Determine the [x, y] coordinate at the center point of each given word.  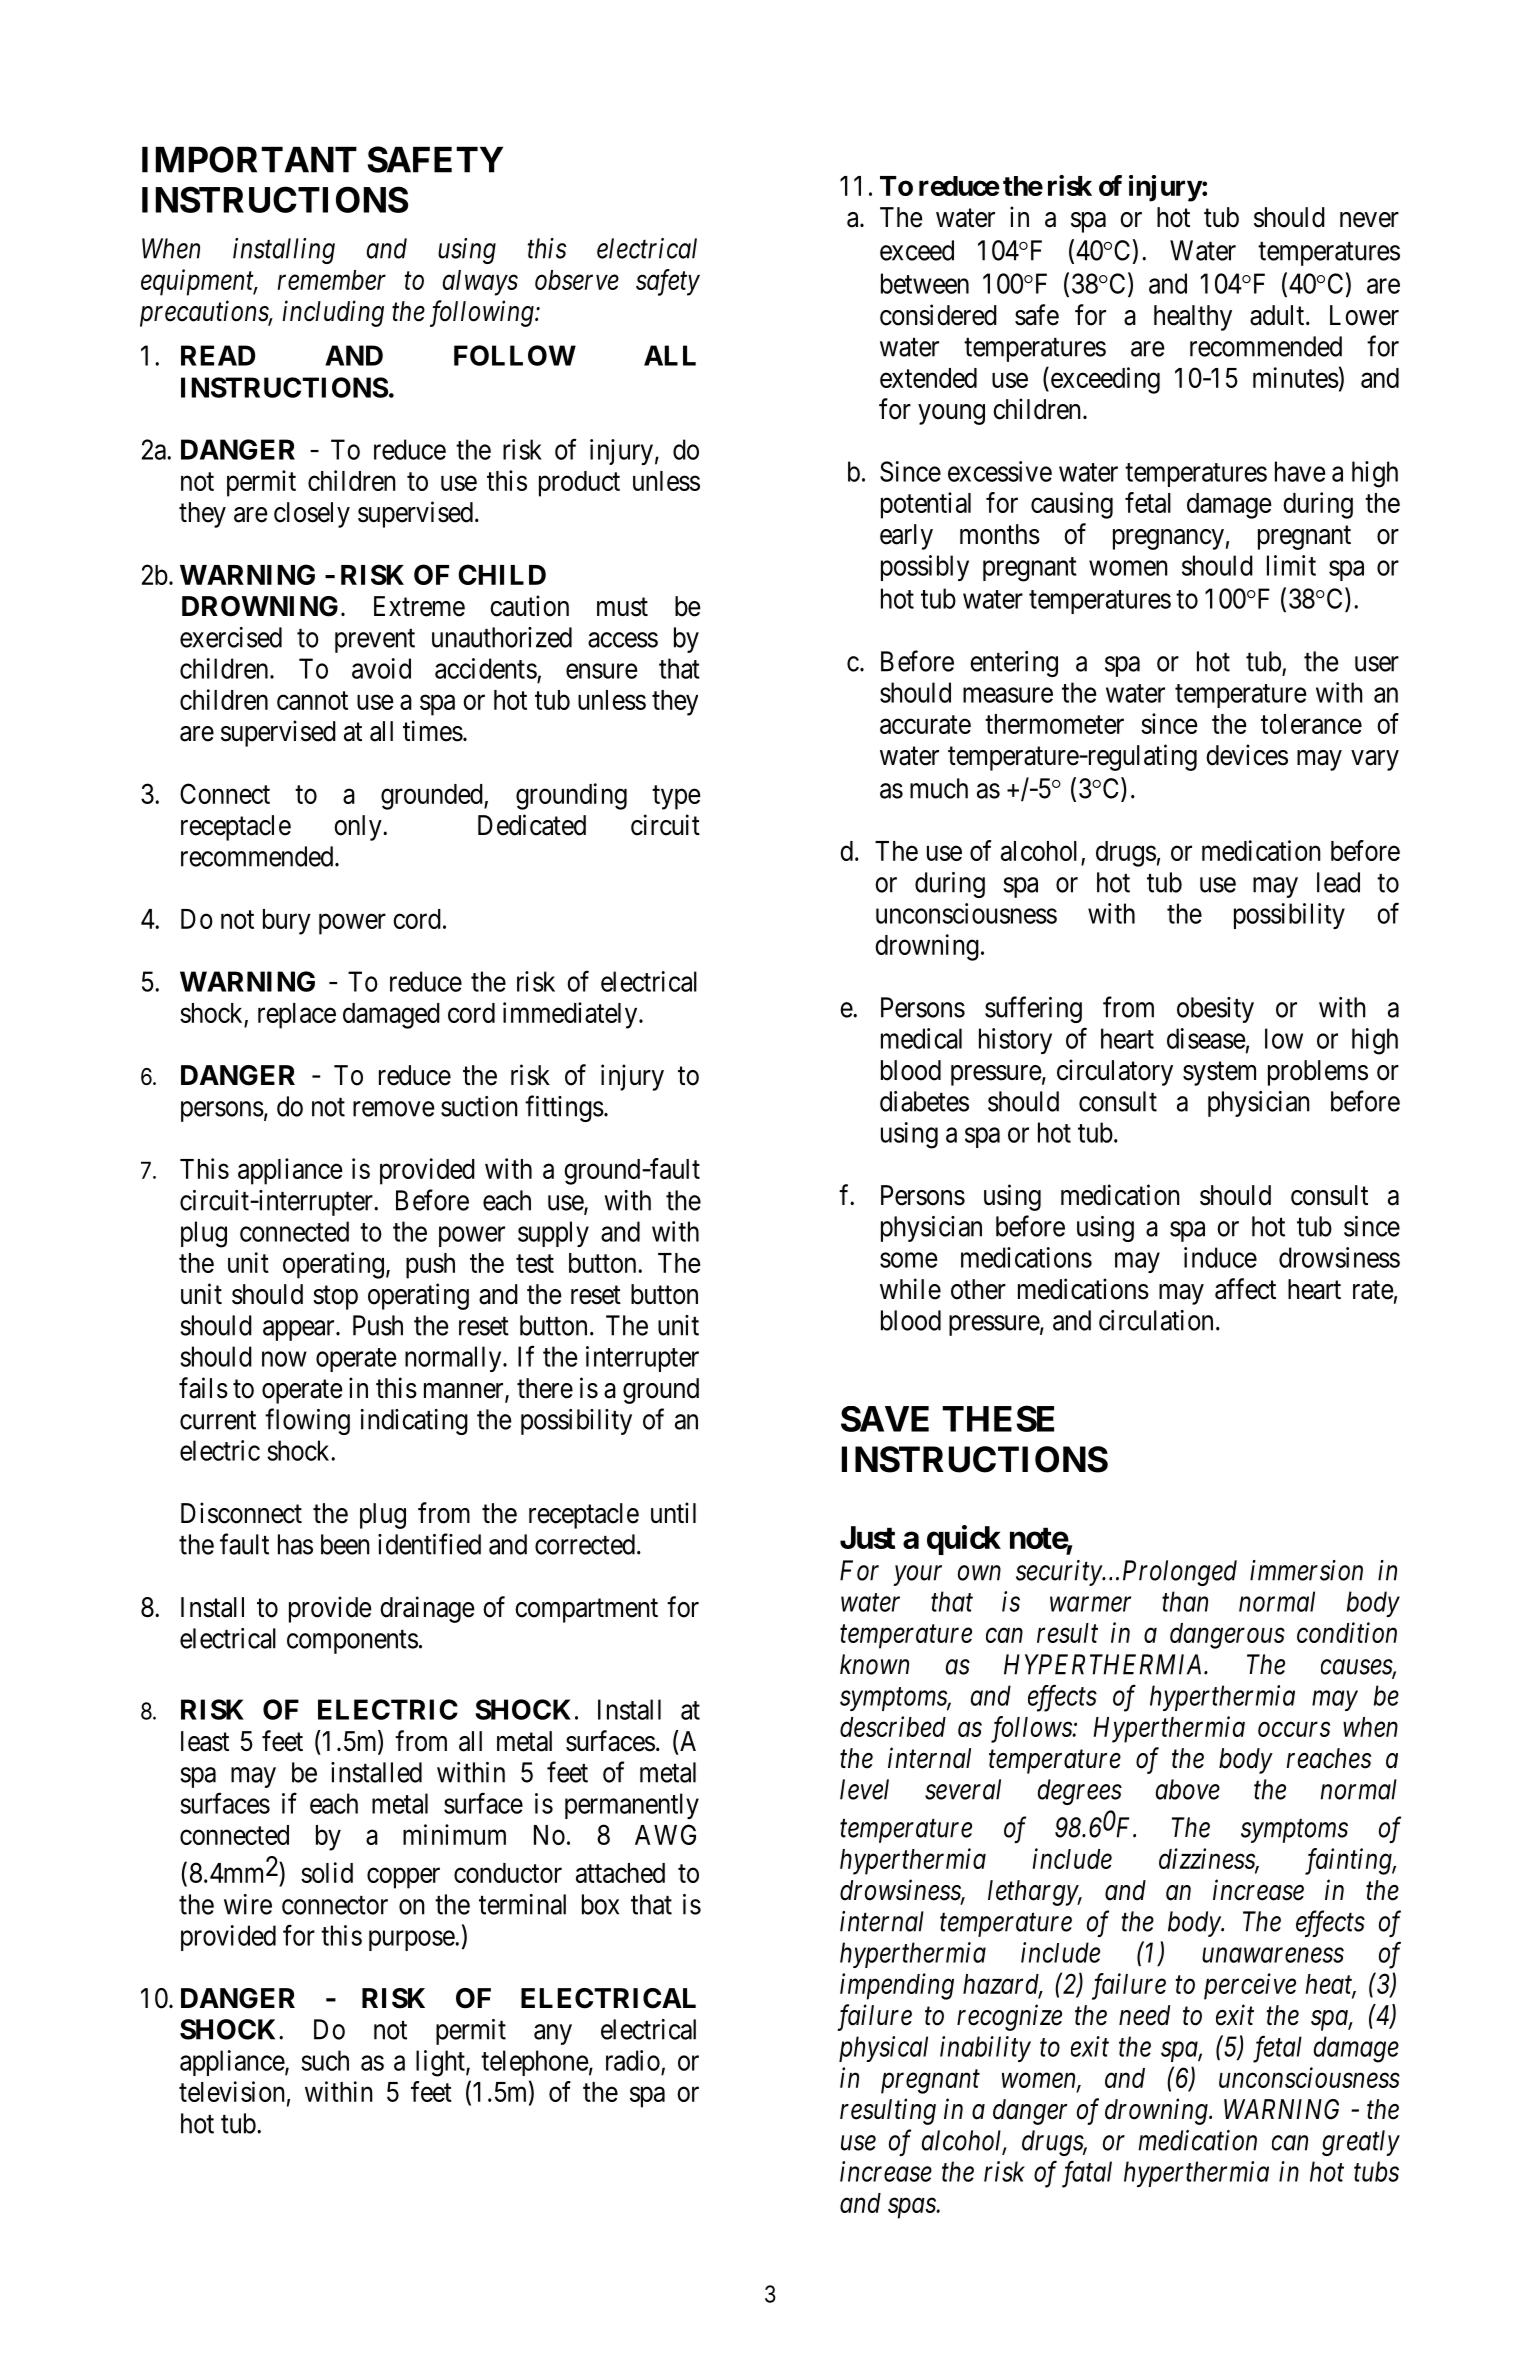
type [676, 797]
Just [867, 1537]
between [925, 283]
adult [1278, 315]
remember [332, 280]
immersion [1306, 1570]
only [359, 828]
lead [1338, 882]
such [325, 2060]
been [345, 1544]
